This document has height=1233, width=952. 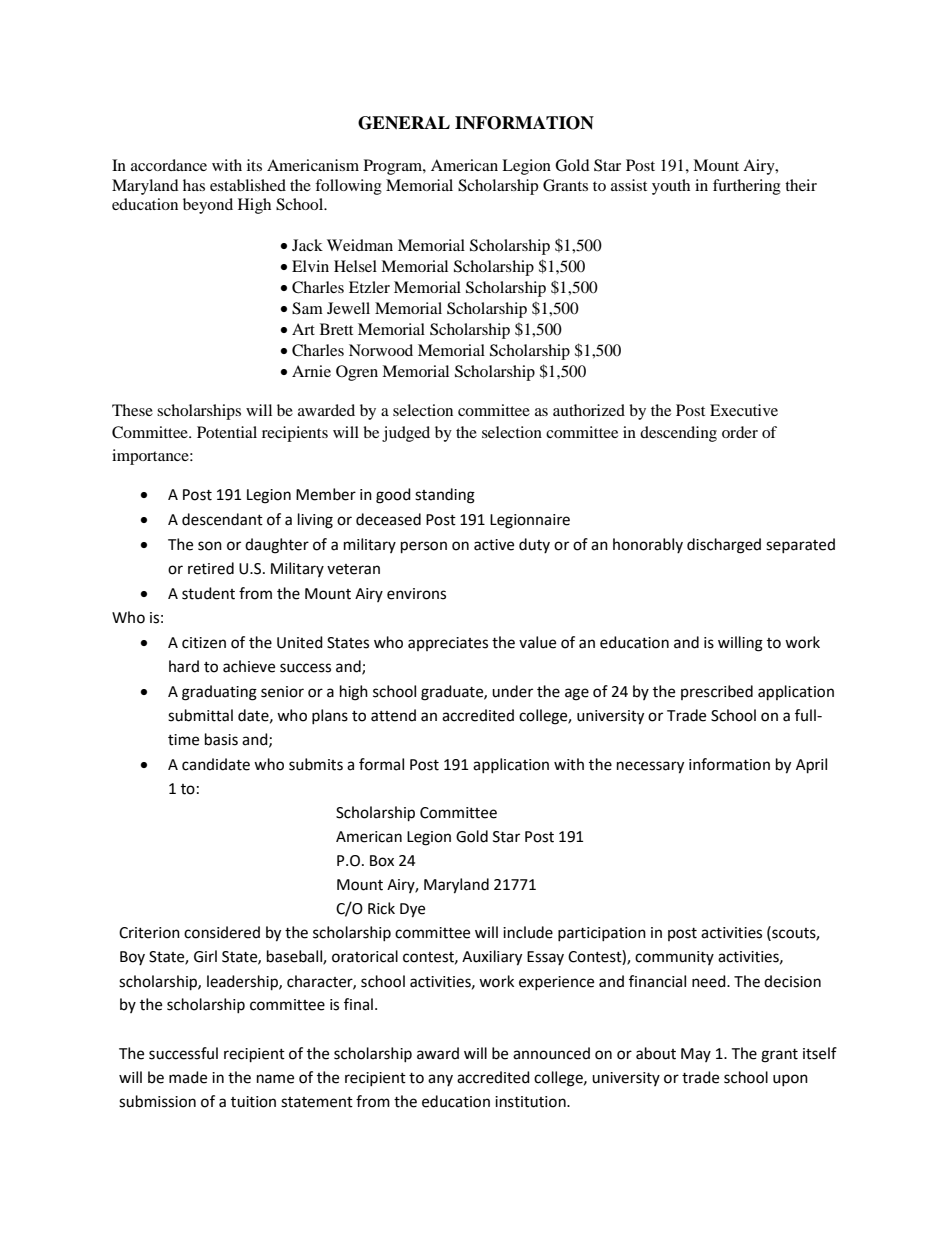 I want to click on formal, so click(x=381, y=764).
